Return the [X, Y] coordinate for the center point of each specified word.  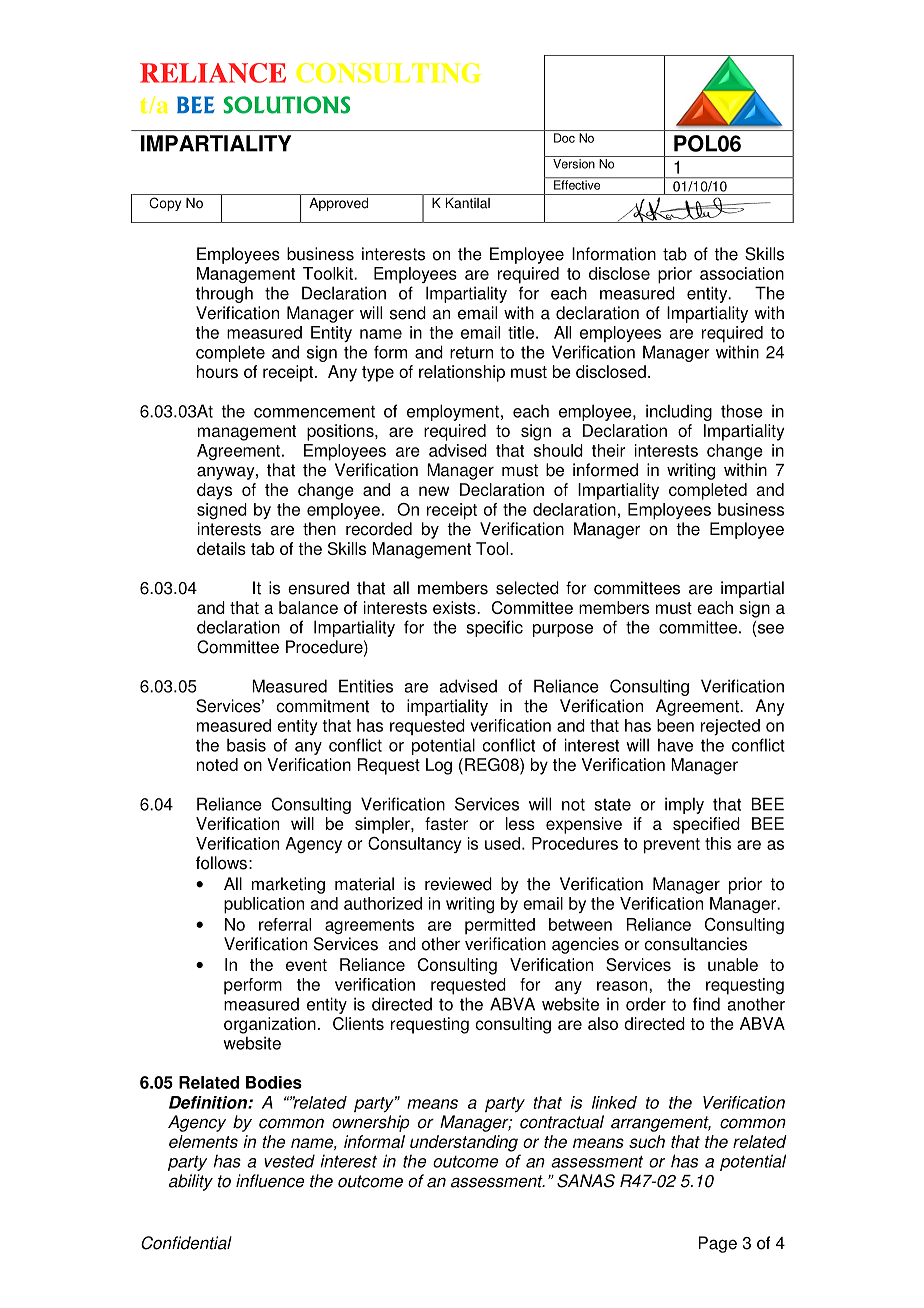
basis [246, 745]
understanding [464, 1143]
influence [270, 1181]
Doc [564, 138]
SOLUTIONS [287, 105]
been [675, 725]
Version [574, 164]
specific [494, 628]
